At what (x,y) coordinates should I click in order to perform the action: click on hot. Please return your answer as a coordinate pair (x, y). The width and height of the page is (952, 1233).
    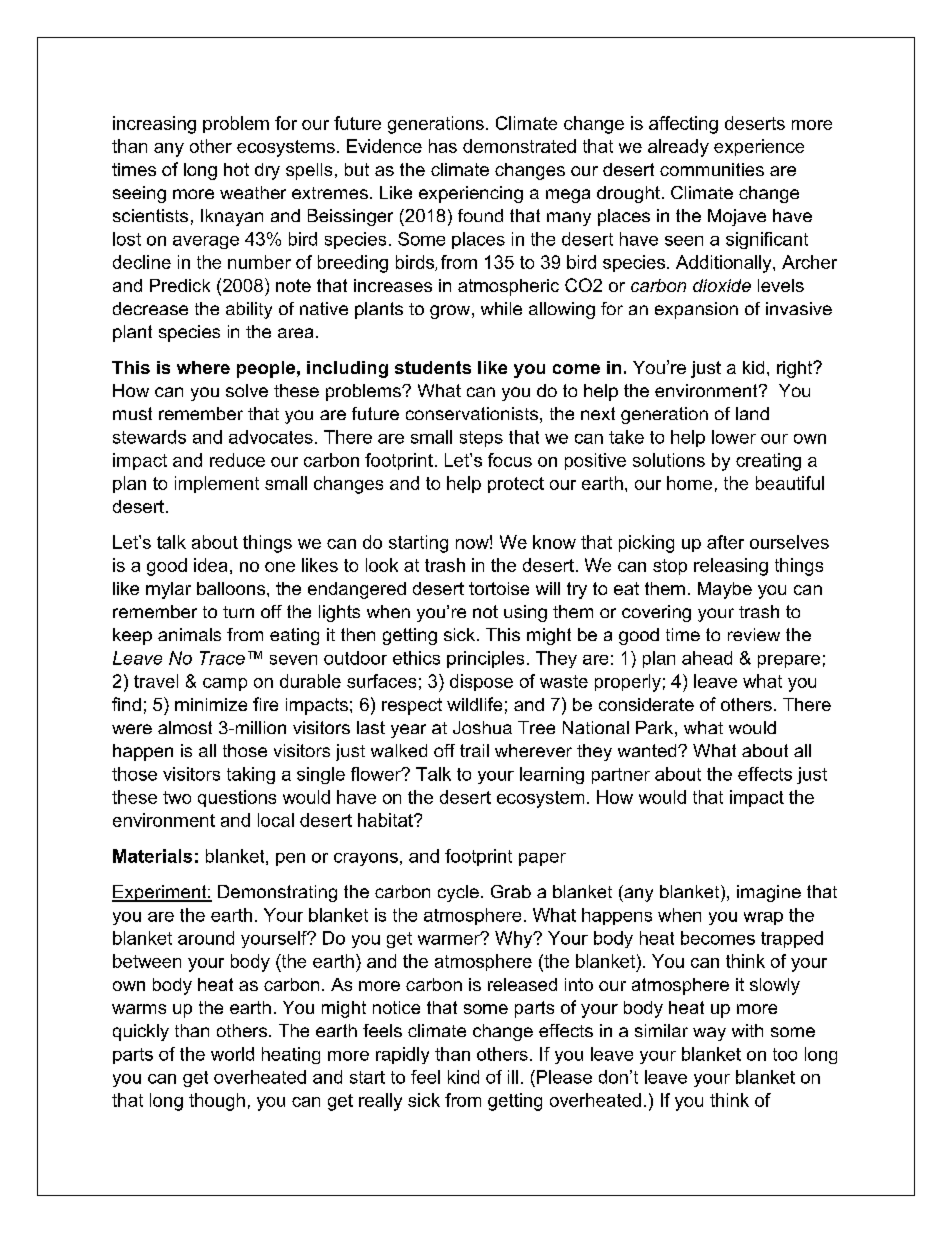
    Looking at the image, I should click on (236, 169).
